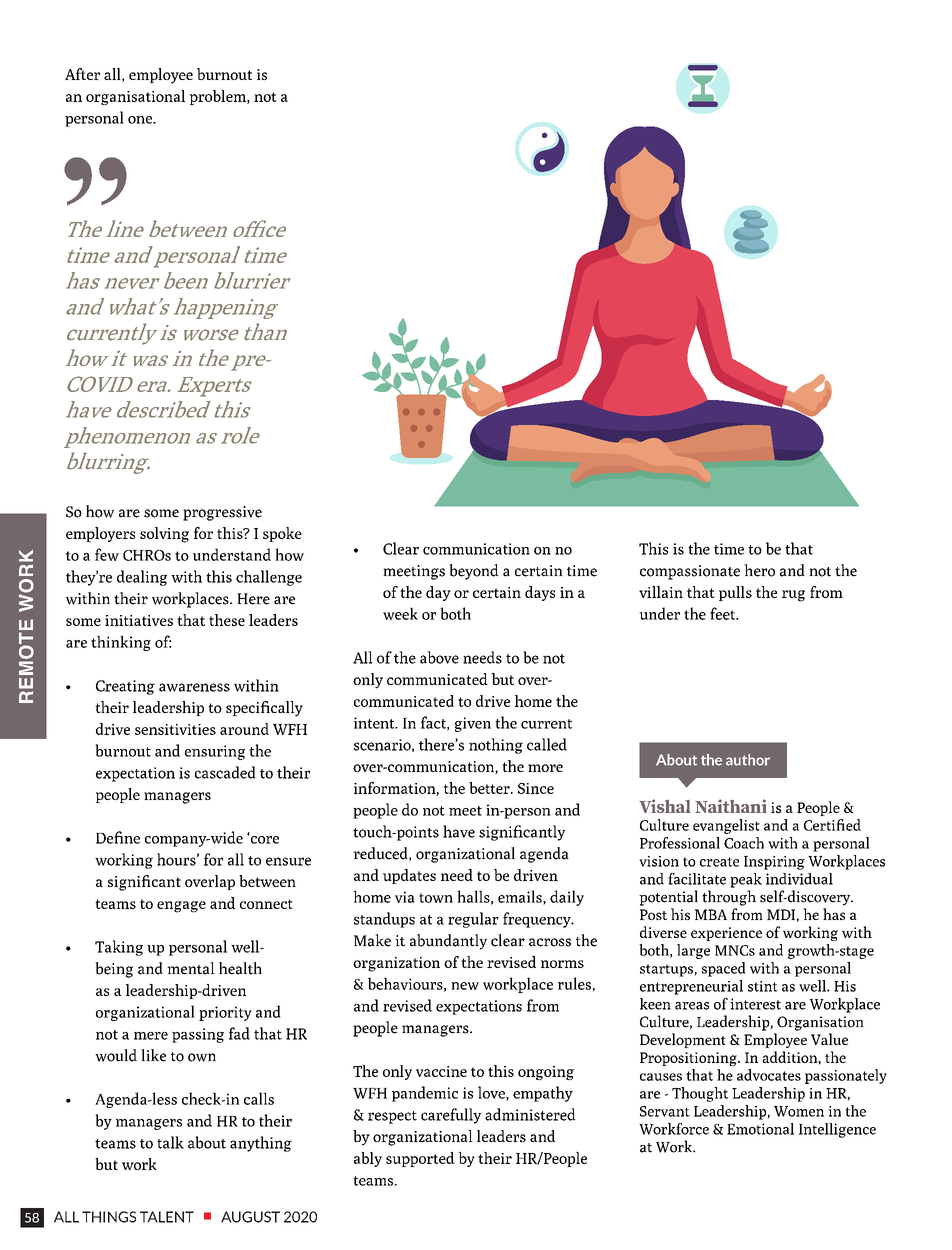  What do you see at coordinates (759, 570) in the screenshot?
I see `hero` at bounding box center [759, 570].
